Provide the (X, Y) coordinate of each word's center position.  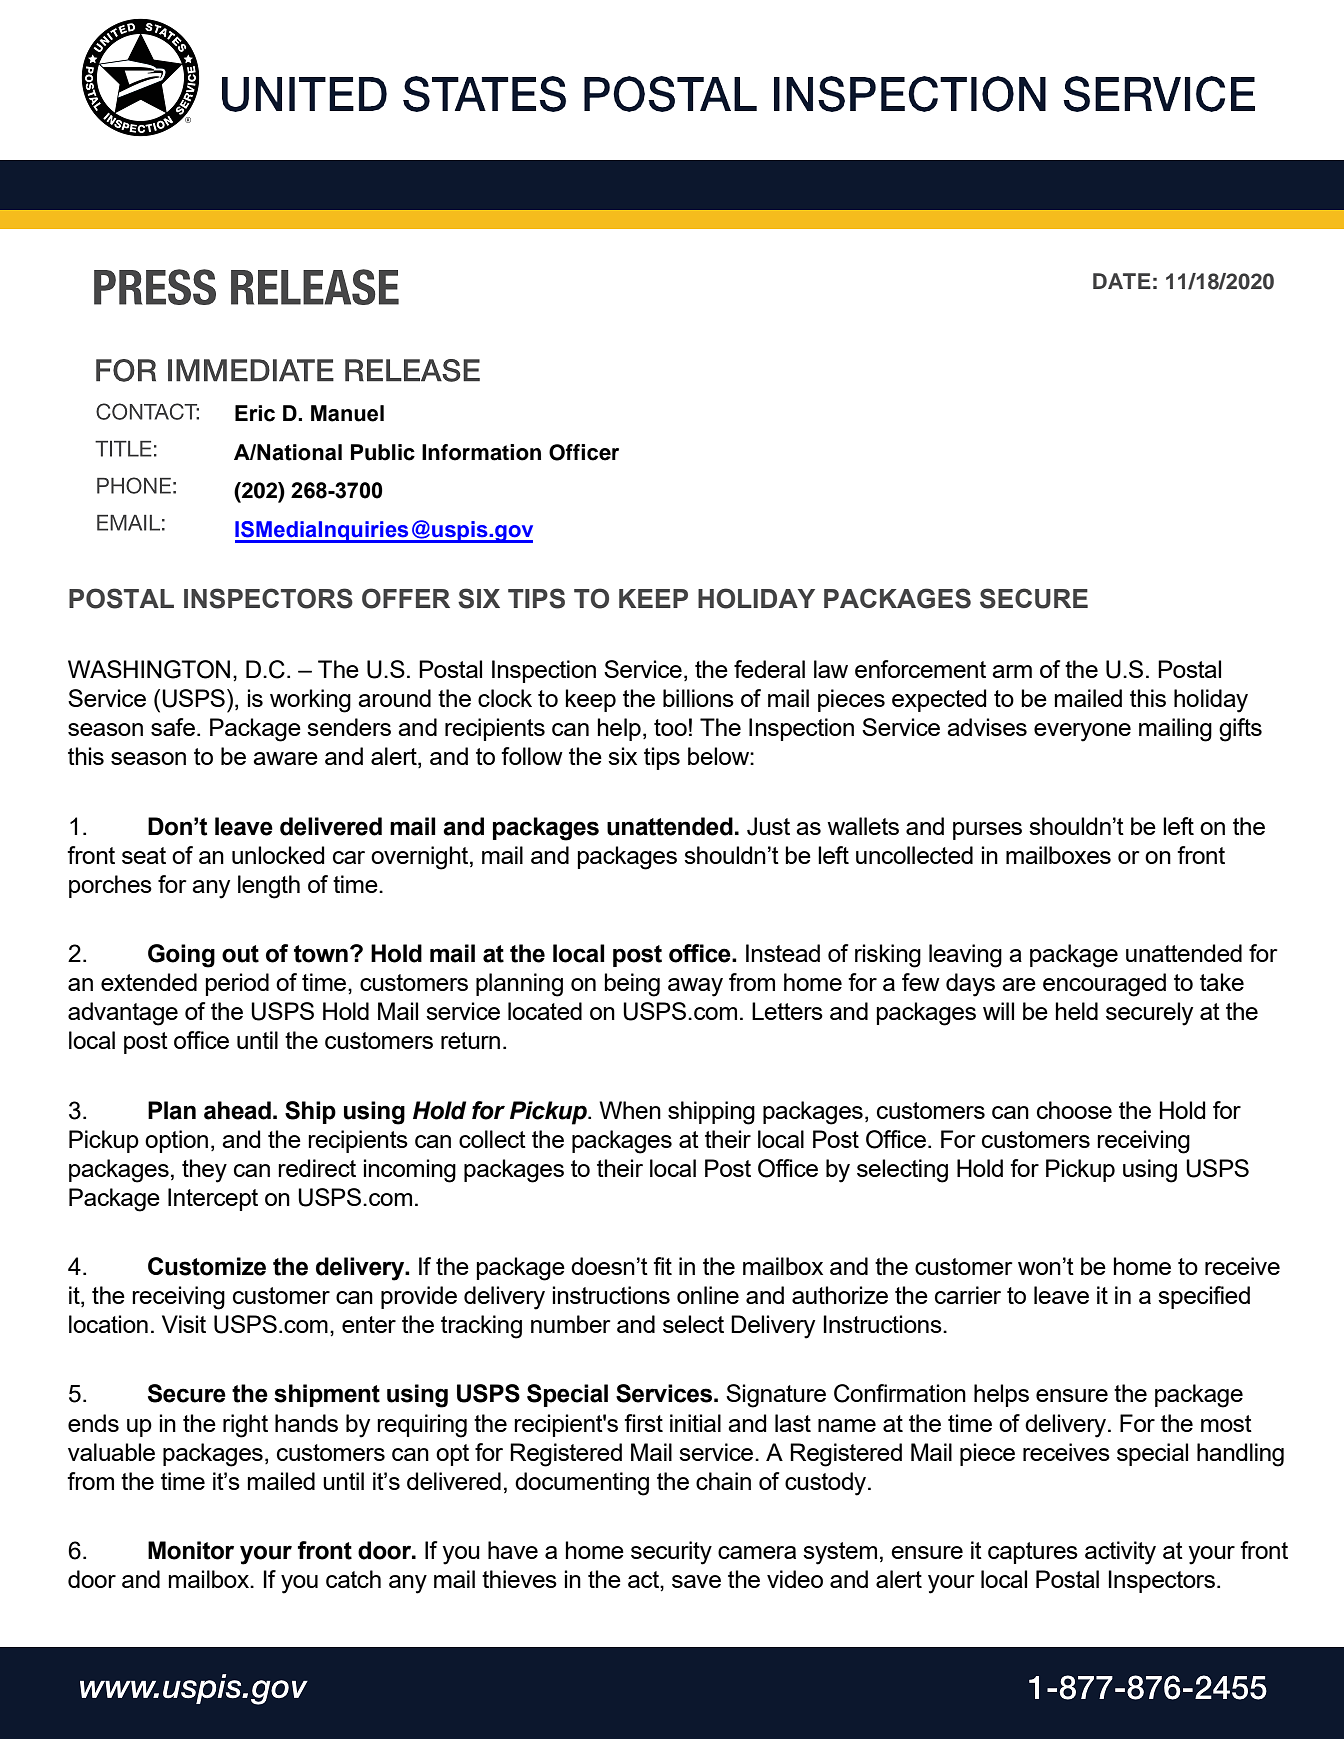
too (670, 727)
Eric (255, 413)
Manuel (347, 413)
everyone (1082, 732)
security (671, 1553)
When (630, 1110)
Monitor (191, 1550)
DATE (1122, 281)
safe (173, 727)
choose (1074, 1110)
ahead (237, 1110)
